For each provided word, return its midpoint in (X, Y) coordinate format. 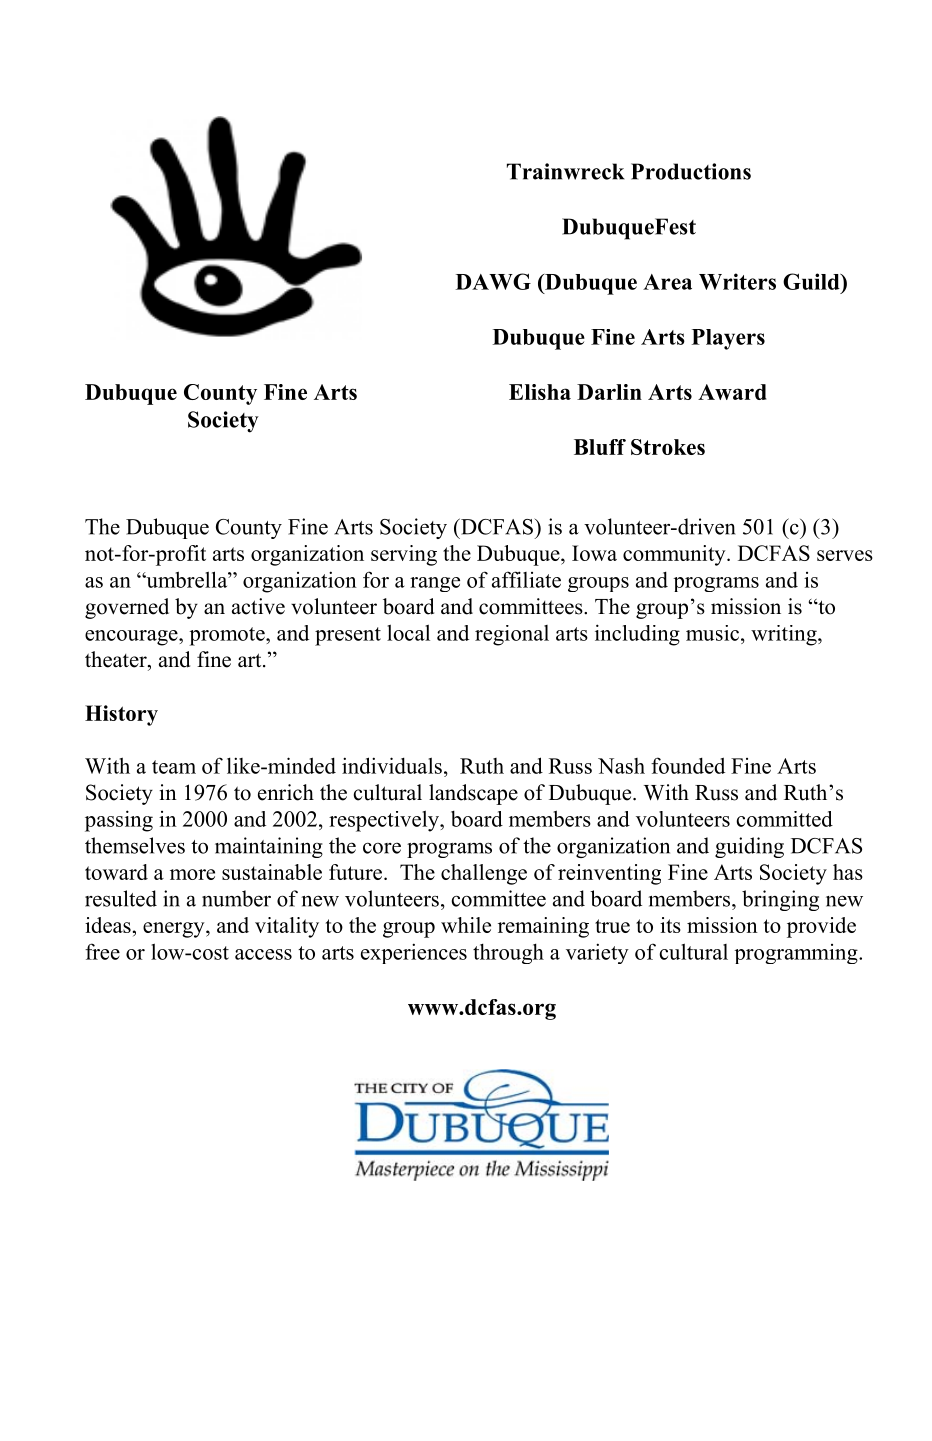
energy (175, 930)
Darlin (609, 392)
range (435, 584)
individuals (392, 765)
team (174, 767)
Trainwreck (566, 171)
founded (688, 765)
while (466, 925)
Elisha (540, 392)
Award (732, 392)
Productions (691, 171)
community (675, 555)
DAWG (493, 281)
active (258, 606)
